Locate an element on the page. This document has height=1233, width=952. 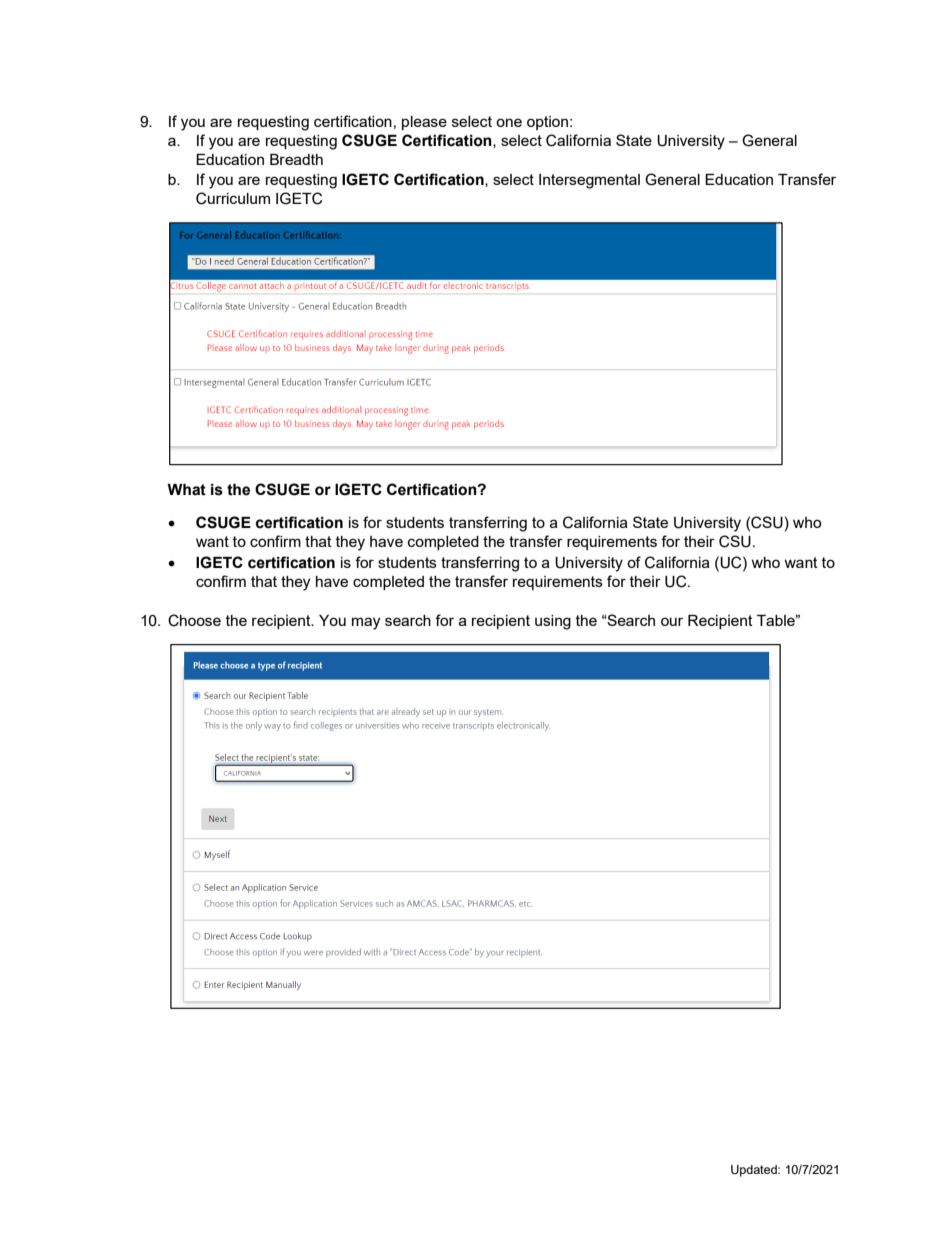
our is located at coordinates (672, 621).
